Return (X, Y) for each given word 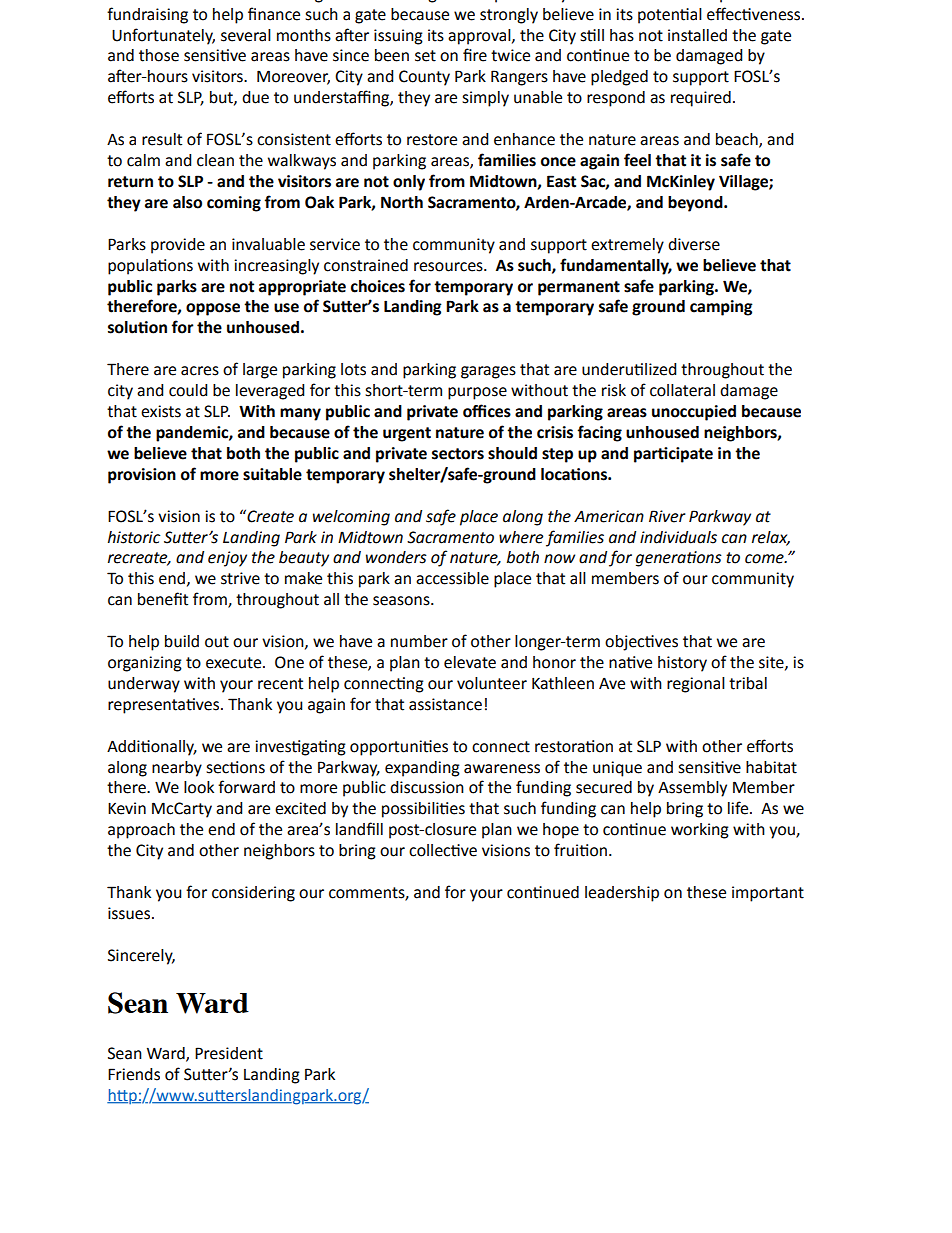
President (229, 1053)
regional (696, 685)
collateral (682, 390)
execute (235, 663)
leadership (622, 894)
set (425, 56)
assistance (445, 704)
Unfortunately (163, 36)
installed (697, 35)
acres (200, 371)
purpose (477, 393)
